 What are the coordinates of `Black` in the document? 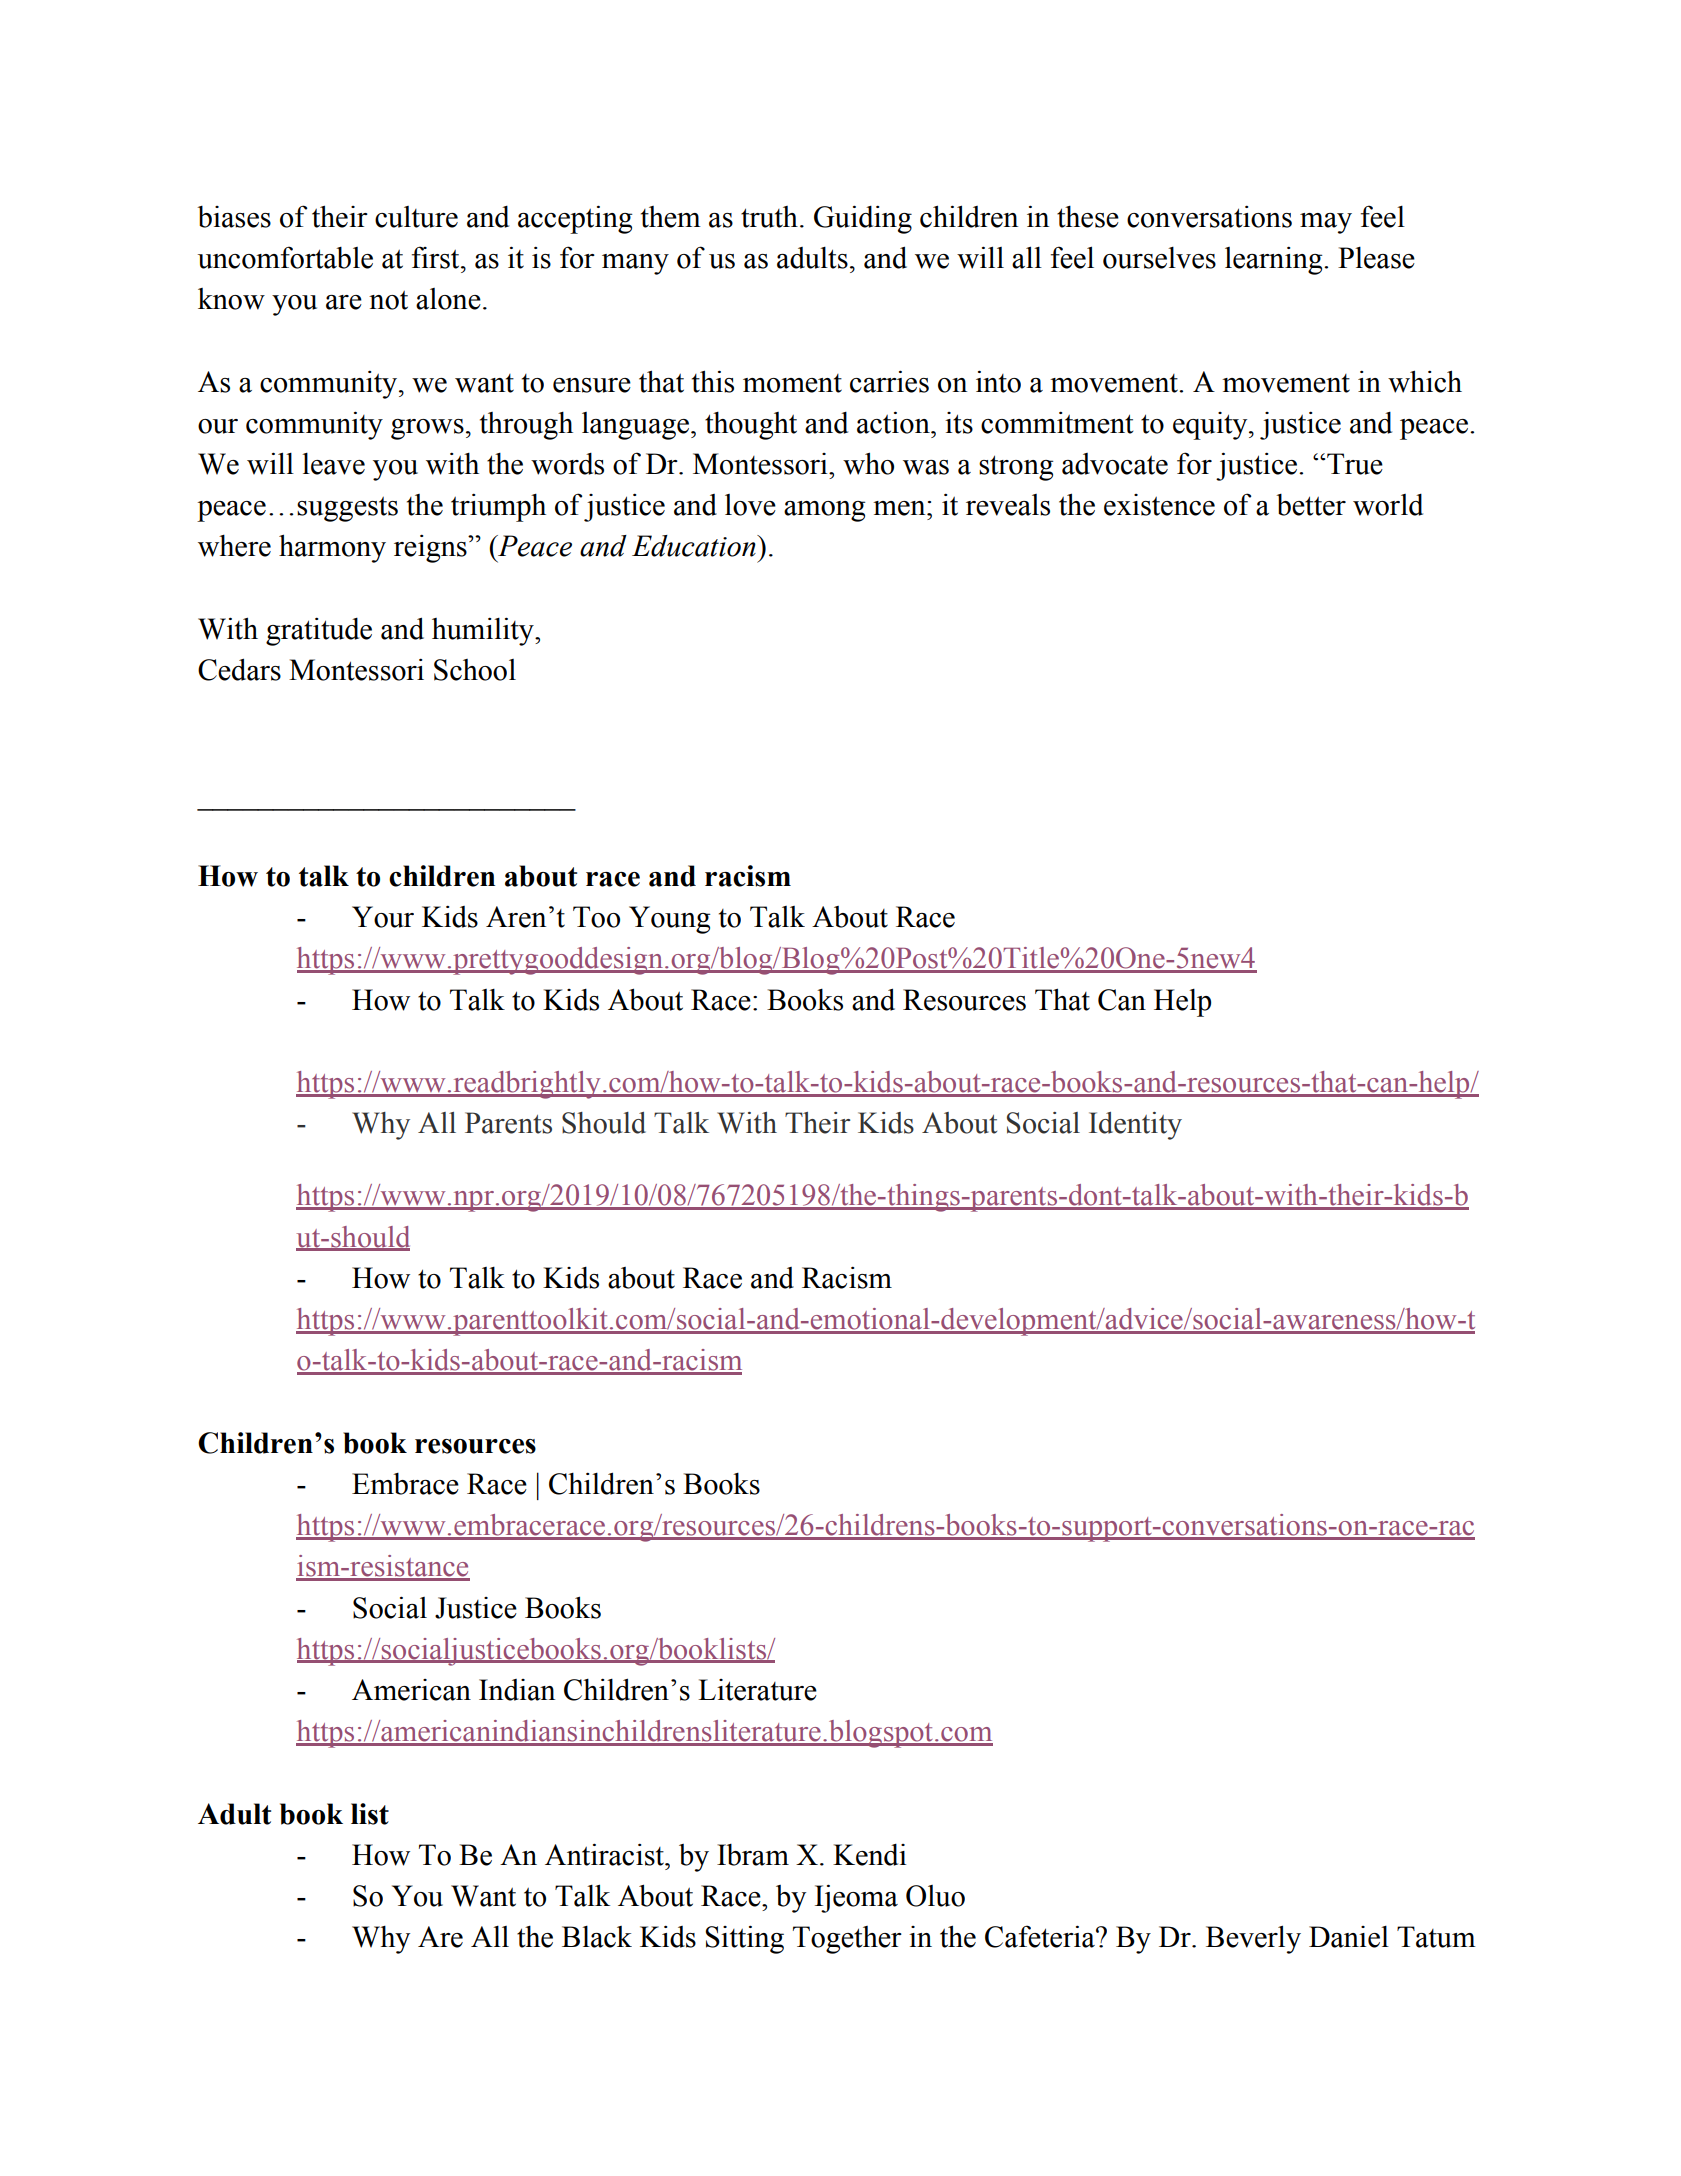 It's located at (597, 1937).
